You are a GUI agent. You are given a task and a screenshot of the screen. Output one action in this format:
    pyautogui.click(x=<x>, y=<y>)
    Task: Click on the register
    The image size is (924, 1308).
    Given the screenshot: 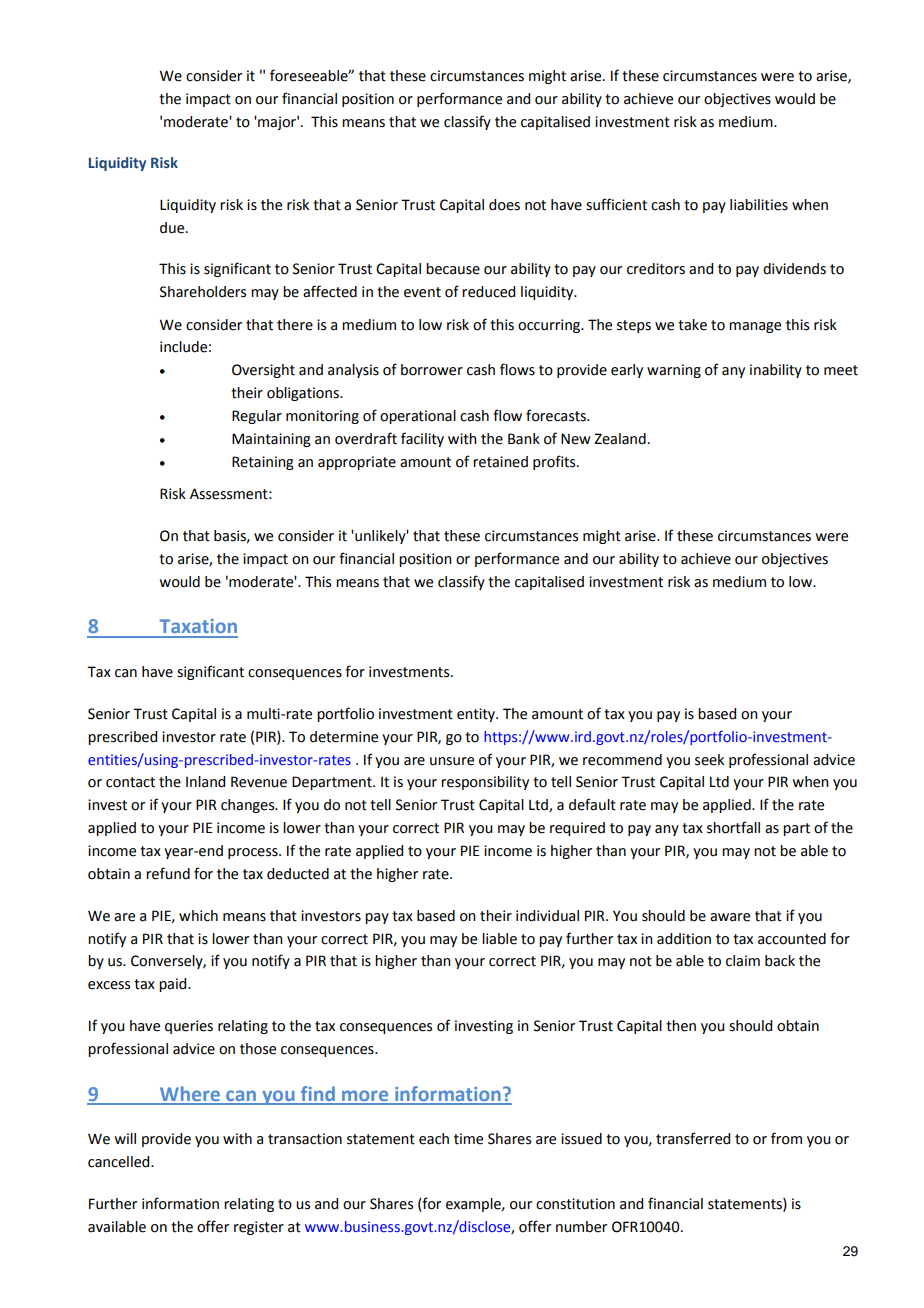 What is the action you would take?
    pyautogui.click(x=259, y=1228)
